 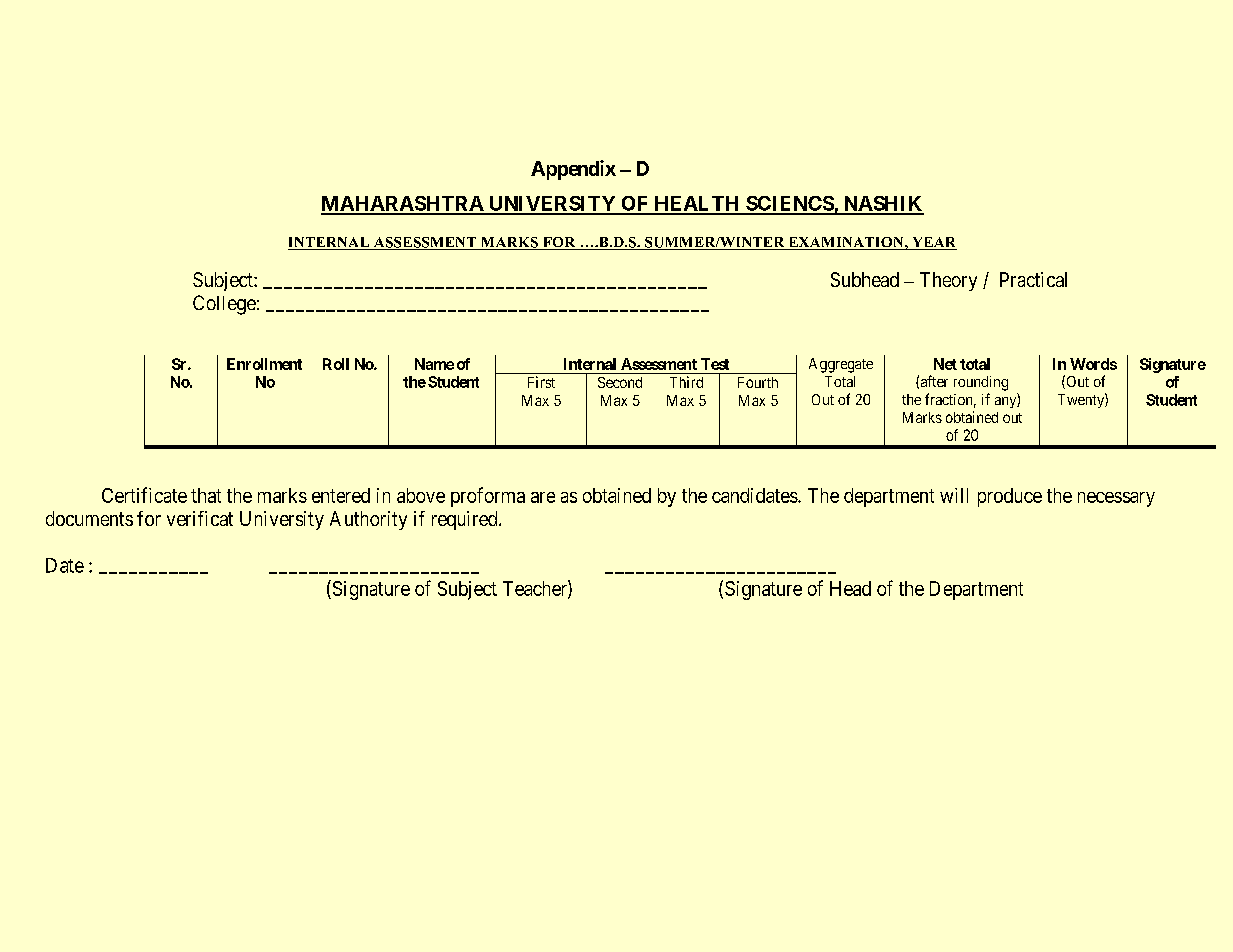 What do you see at coordinates (573, 170) in the image?
I see `Appendix` at bounding box center [573, 170].
